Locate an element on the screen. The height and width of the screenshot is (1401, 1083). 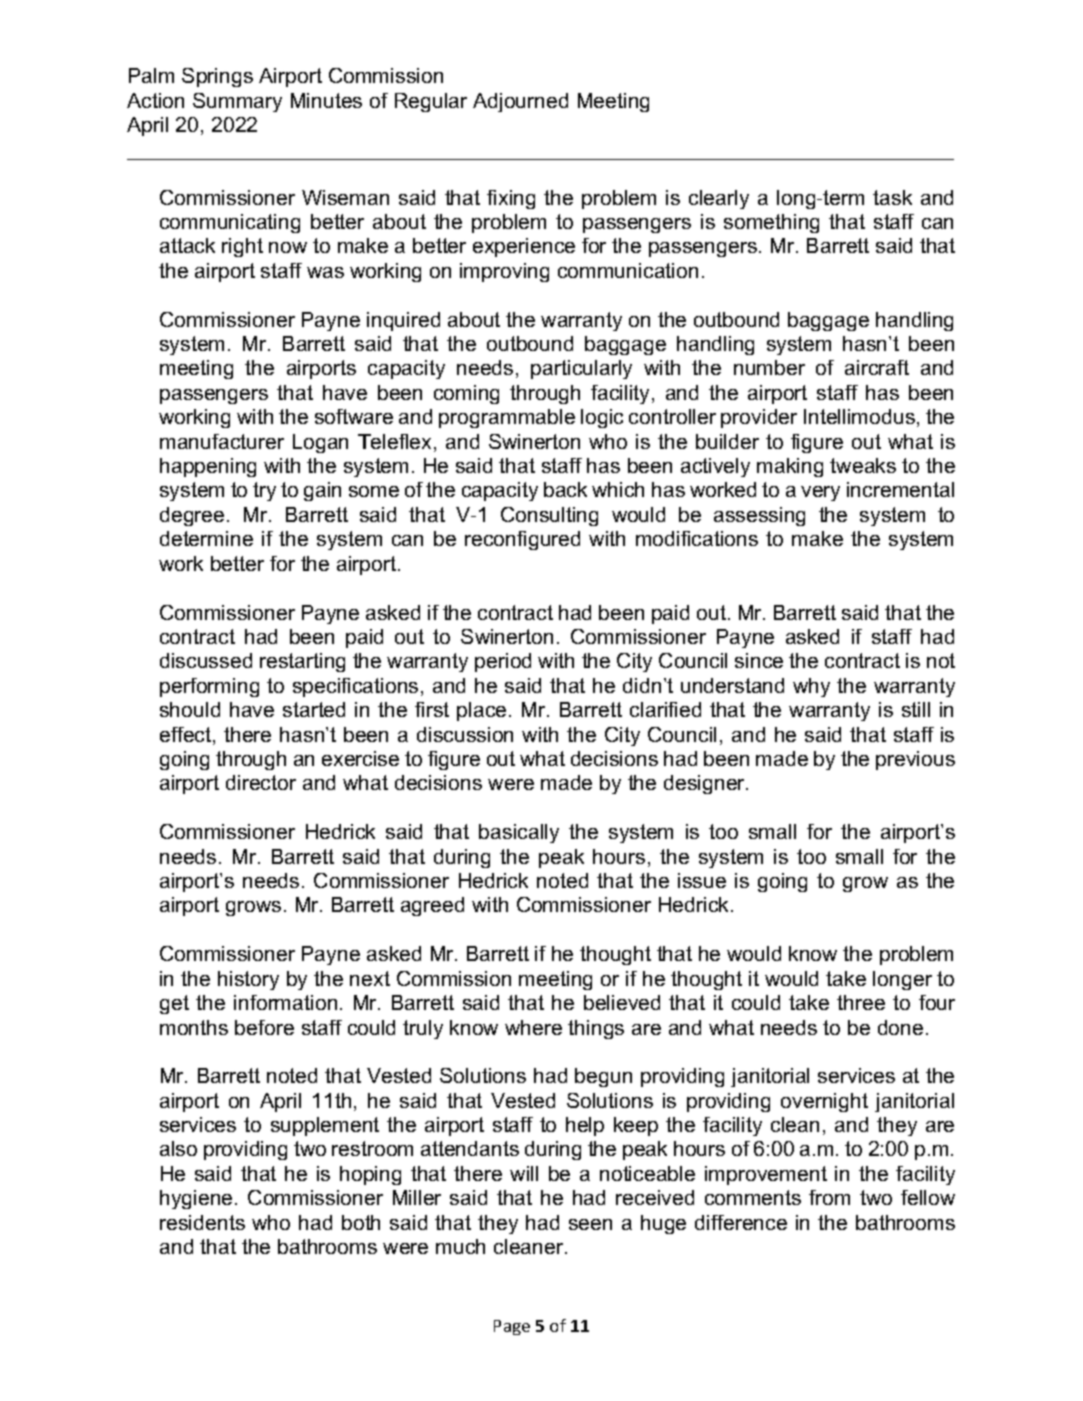
place is located at coordinates (481, 711).
